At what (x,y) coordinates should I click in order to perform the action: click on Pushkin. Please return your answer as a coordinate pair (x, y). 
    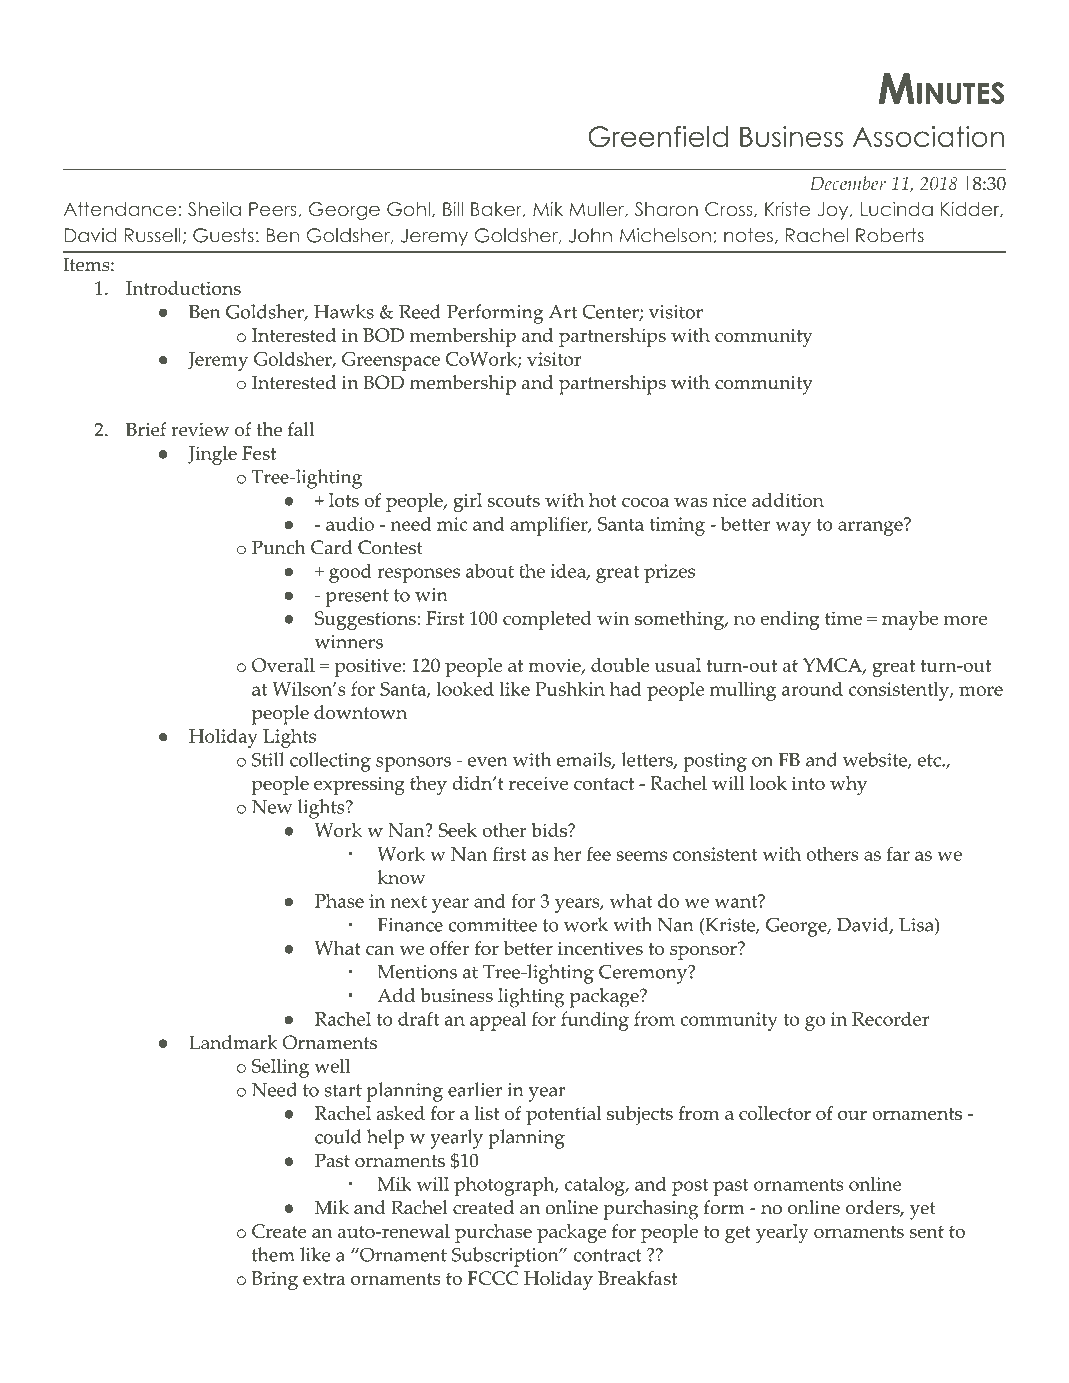
    Looking at the image, I should click on (570, 688).
